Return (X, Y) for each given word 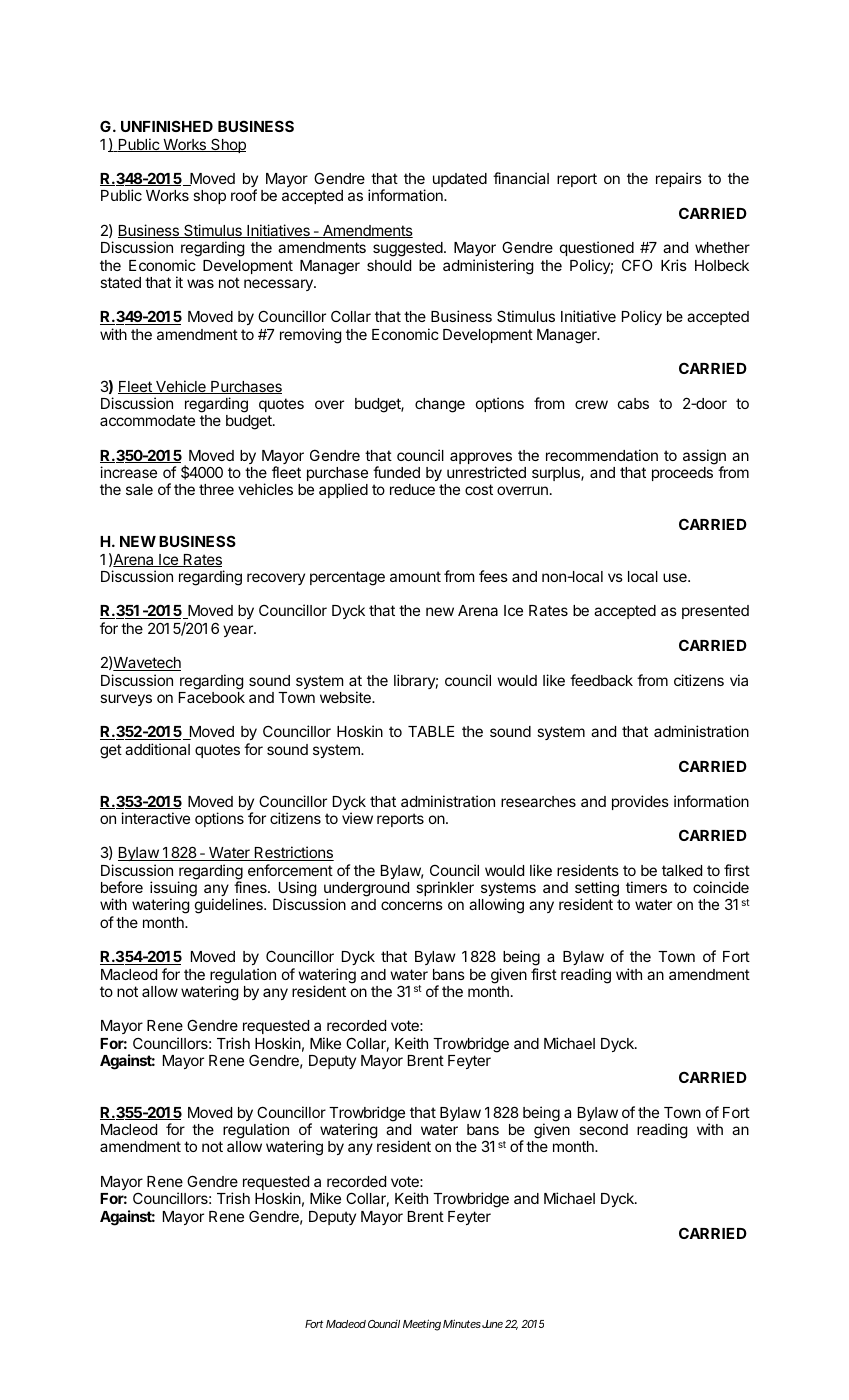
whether (722, 247)
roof (244, 195)
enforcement (290, 870)
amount (415, 576)
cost (479, 489)
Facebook (212, 697)
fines (250, 887)
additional (157, 749)
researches (538, 801)
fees (493, 576)
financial (521, 178)
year (238, 631)
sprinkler (445, 888)
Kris (674, 265)
